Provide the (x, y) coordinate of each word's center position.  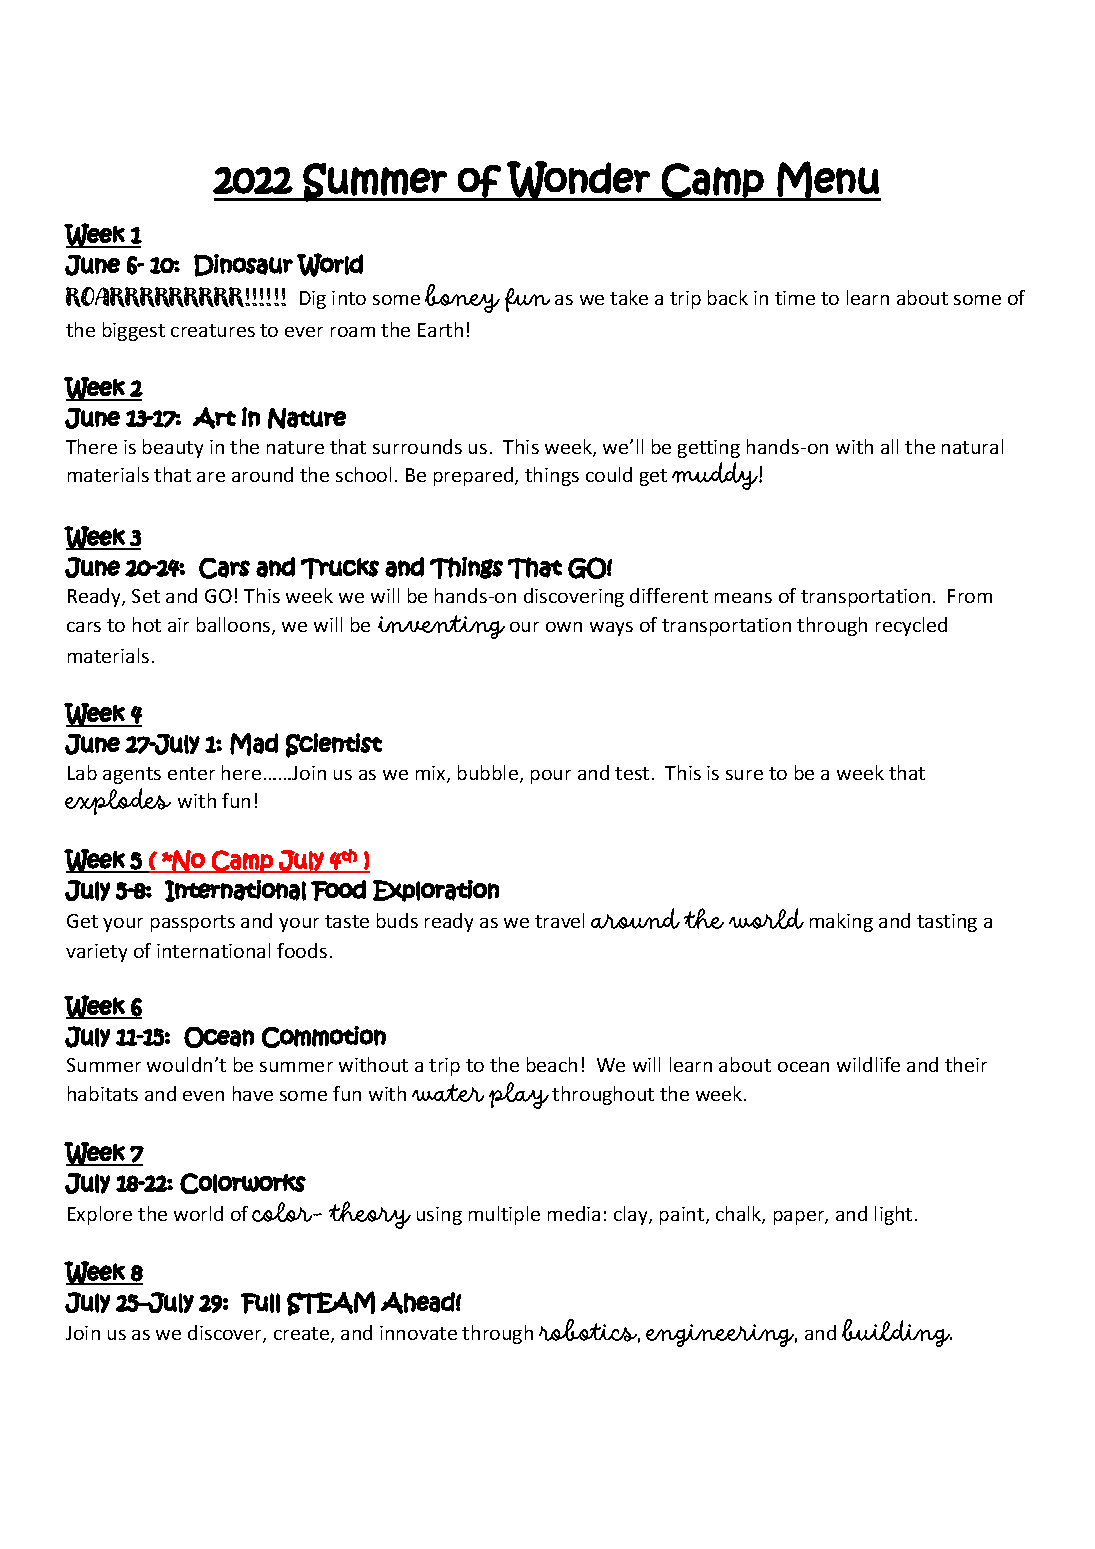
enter (191, 773)
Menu (828, 180)
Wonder (578, 181)
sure (744, 775)
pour (551, 777)
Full (260, 1303)
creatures (213, 330)
